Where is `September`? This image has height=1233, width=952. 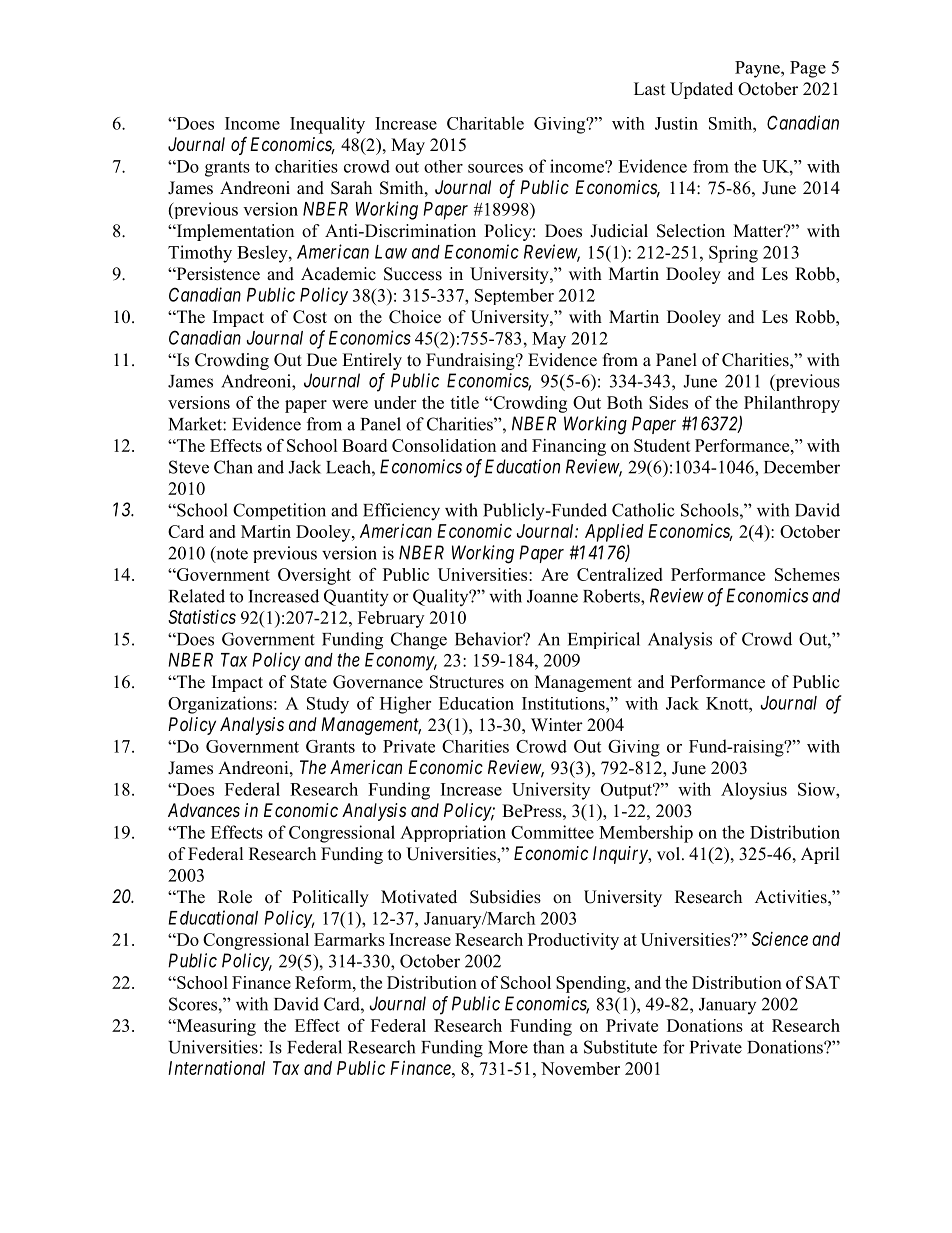 September is located at coordinates (514, 296).
